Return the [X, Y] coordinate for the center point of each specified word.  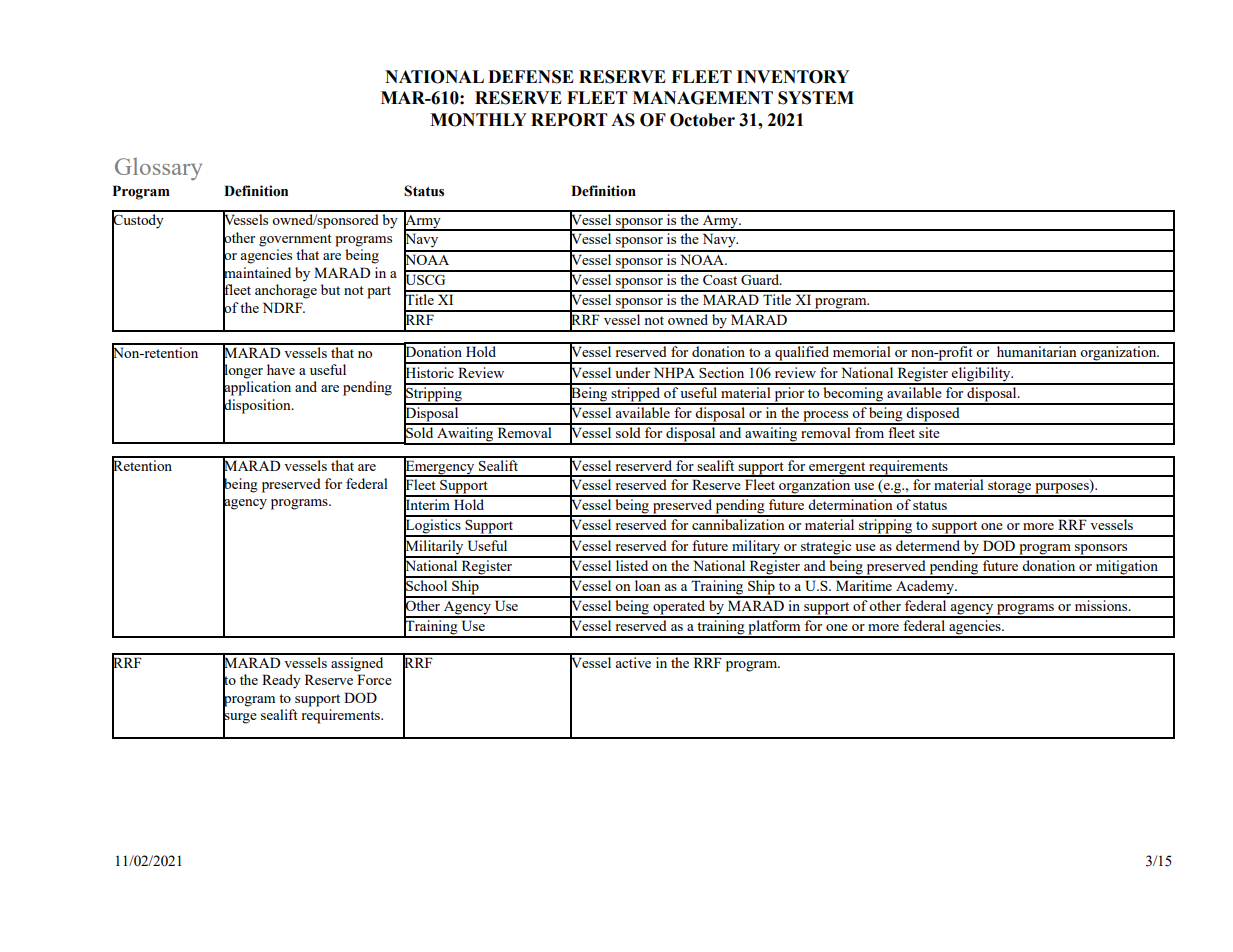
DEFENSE [531, 77]
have [281, 369]
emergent [837, 469]
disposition [258, 406]
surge [240, 718]
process [826, 417]
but [330, 289]
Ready [281, 681]
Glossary [158, 169]
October [702, 120]
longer [243, 371]
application [257, 388]
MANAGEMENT [703, 98]
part [379, 292]
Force [374, 679]
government [295, 240]
